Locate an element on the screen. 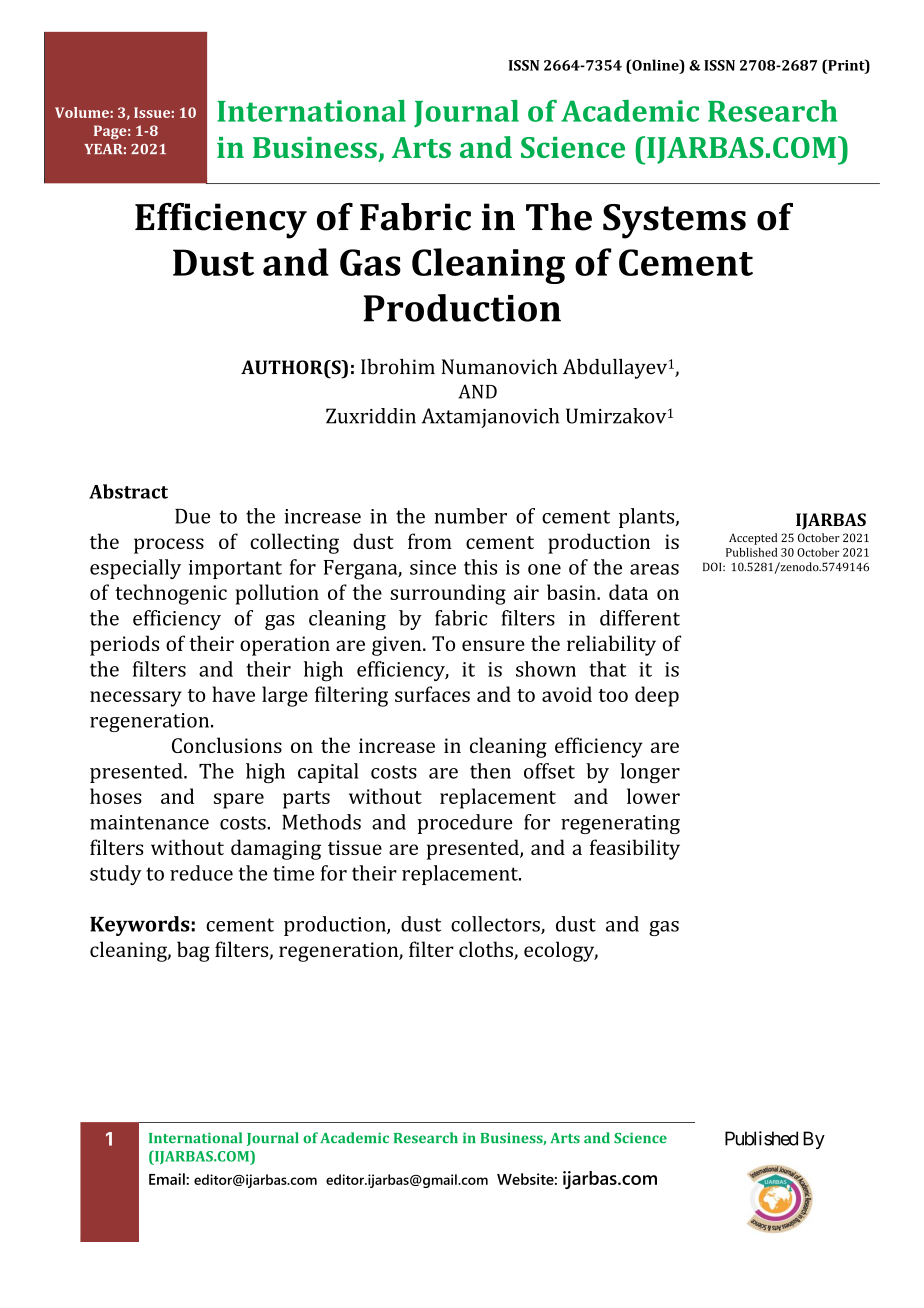 The image size is (924, 1308). cloths is located at coordinates (487, 950).
